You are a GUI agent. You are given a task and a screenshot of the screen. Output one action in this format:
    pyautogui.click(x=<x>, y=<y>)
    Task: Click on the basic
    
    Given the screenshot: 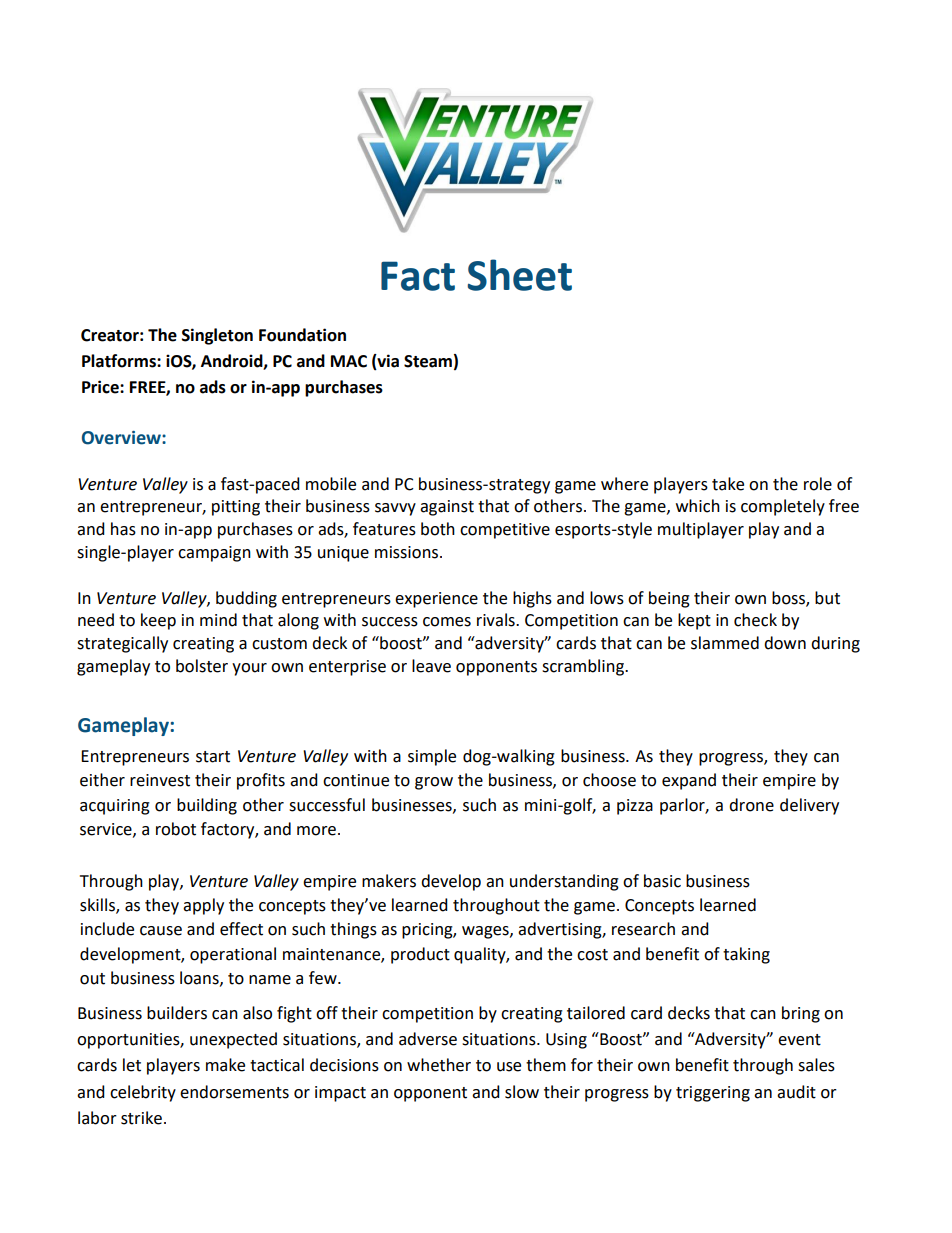 What is the action you would take?
    pyautogui.click(x=662, y=881)
